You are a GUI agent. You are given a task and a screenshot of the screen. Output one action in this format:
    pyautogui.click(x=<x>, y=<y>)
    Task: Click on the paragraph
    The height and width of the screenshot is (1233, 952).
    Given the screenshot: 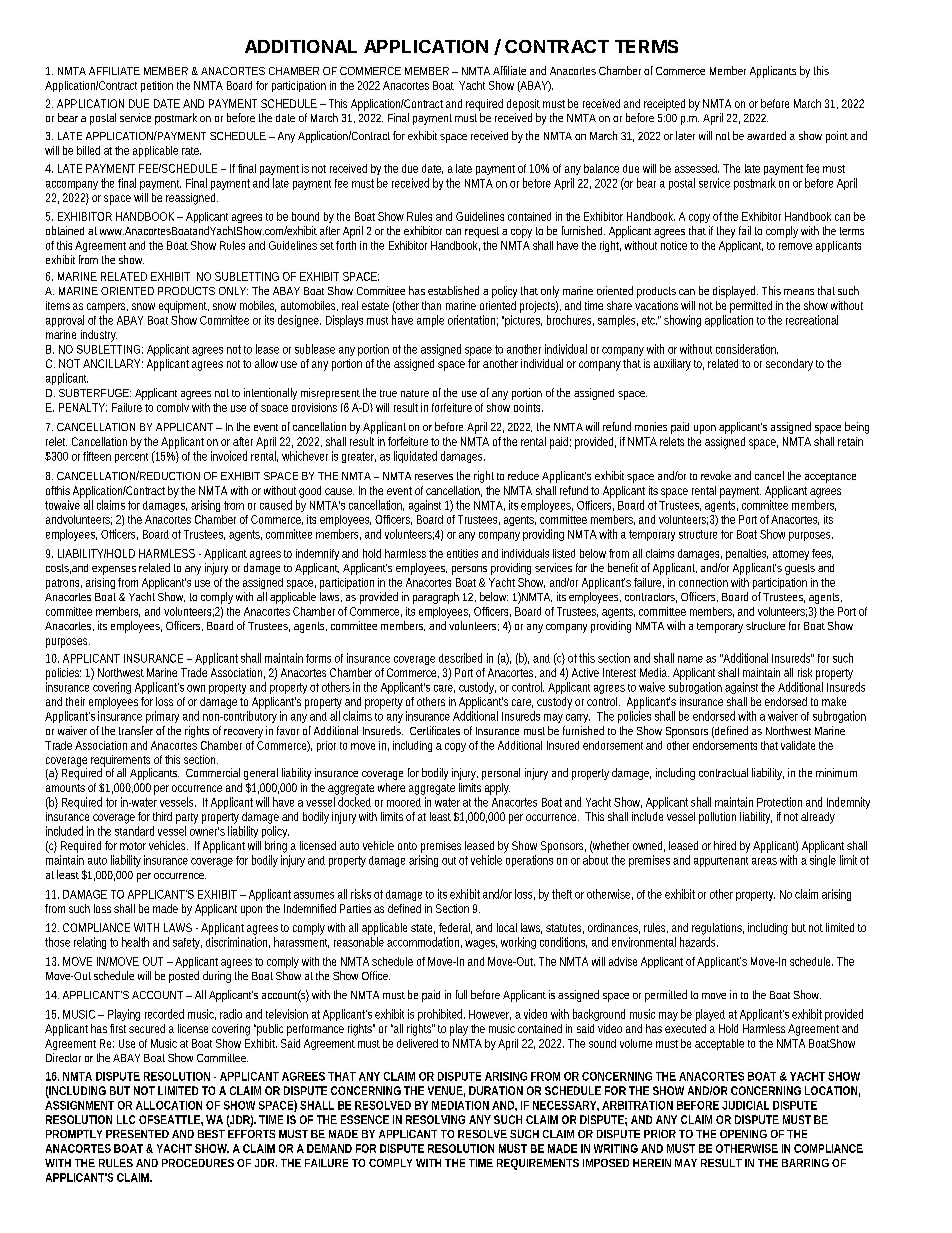 What is the action you would take?
    pyautogui.click(x=436, y=598)
